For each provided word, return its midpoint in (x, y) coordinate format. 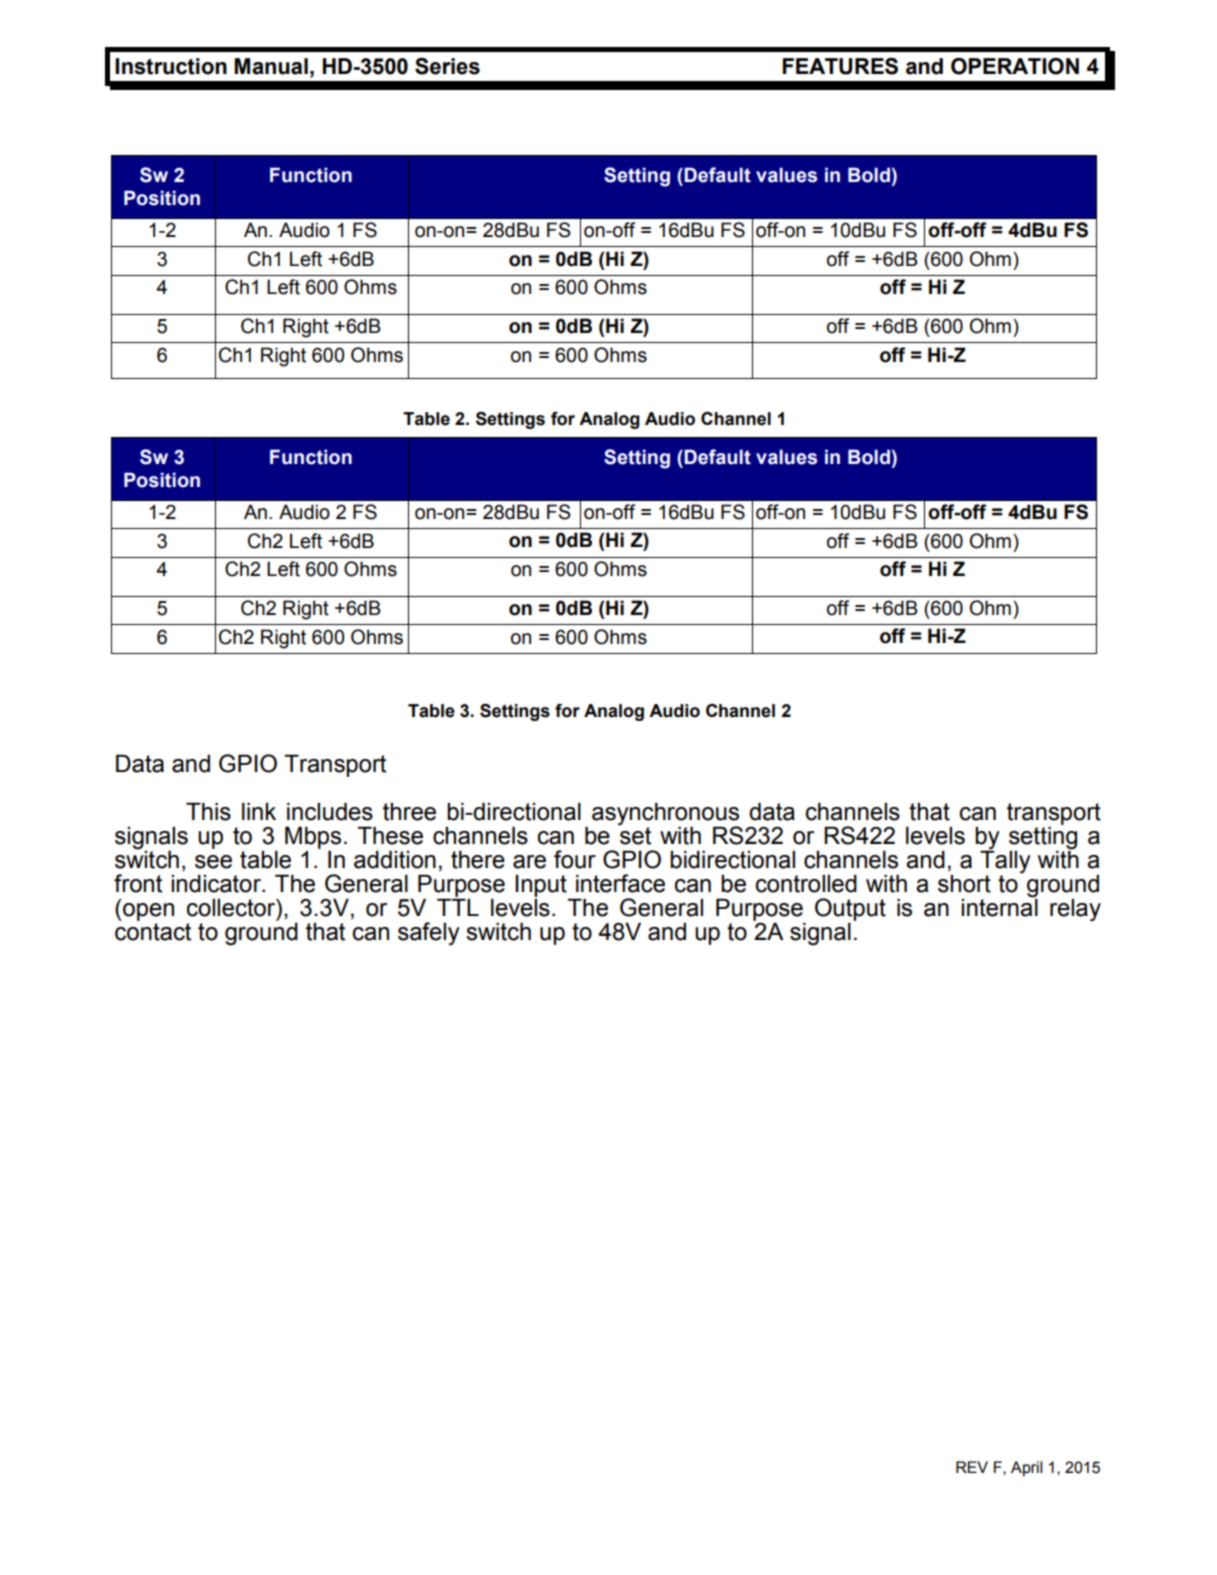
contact (153, 930)
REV (972, 1467)
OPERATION (1015, 66)
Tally (1005, 861)
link (259, 811)
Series (447, 66)
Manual (271, 66)
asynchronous (666, 815)
